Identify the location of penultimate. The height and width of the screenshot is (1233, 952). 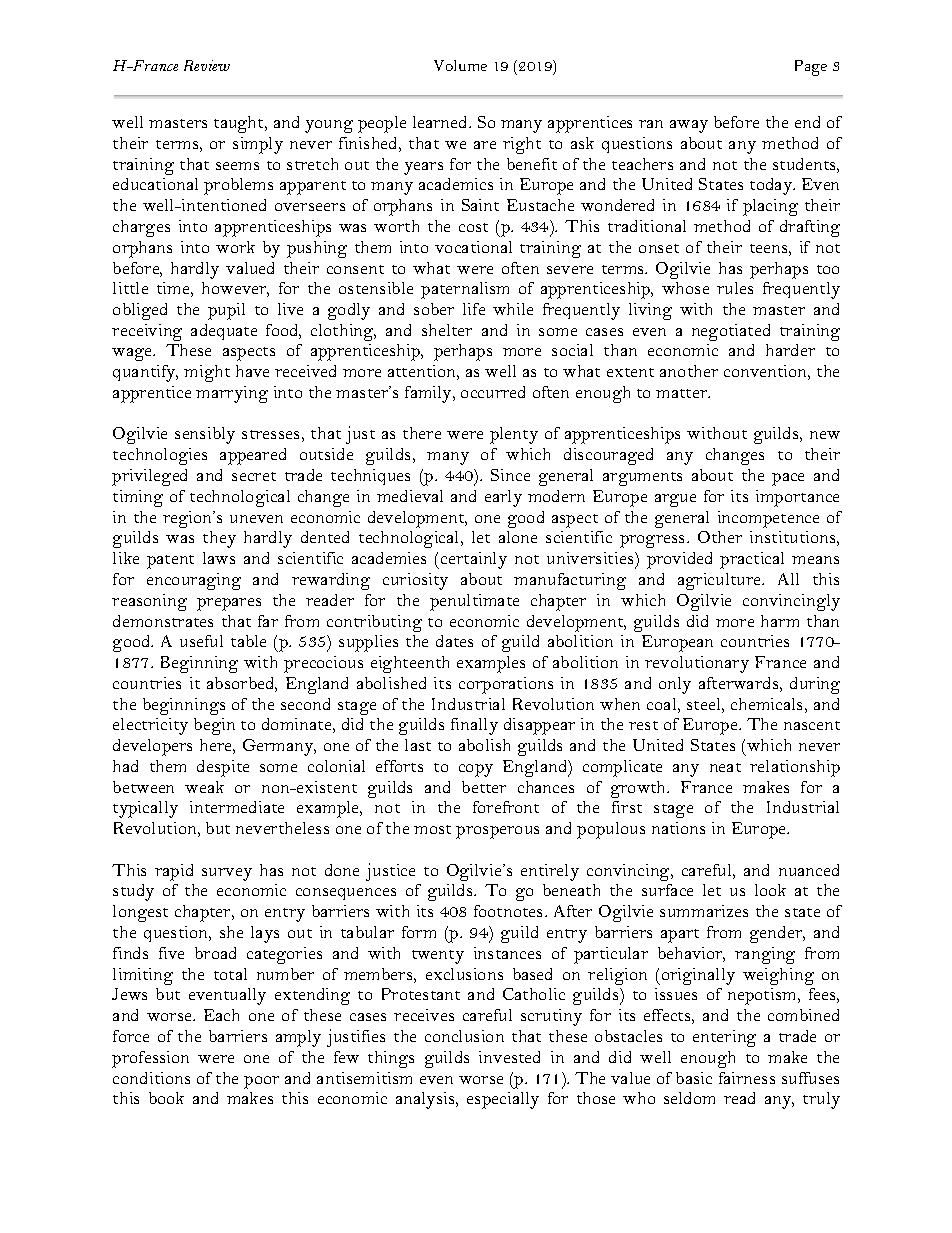
(474, 602).
